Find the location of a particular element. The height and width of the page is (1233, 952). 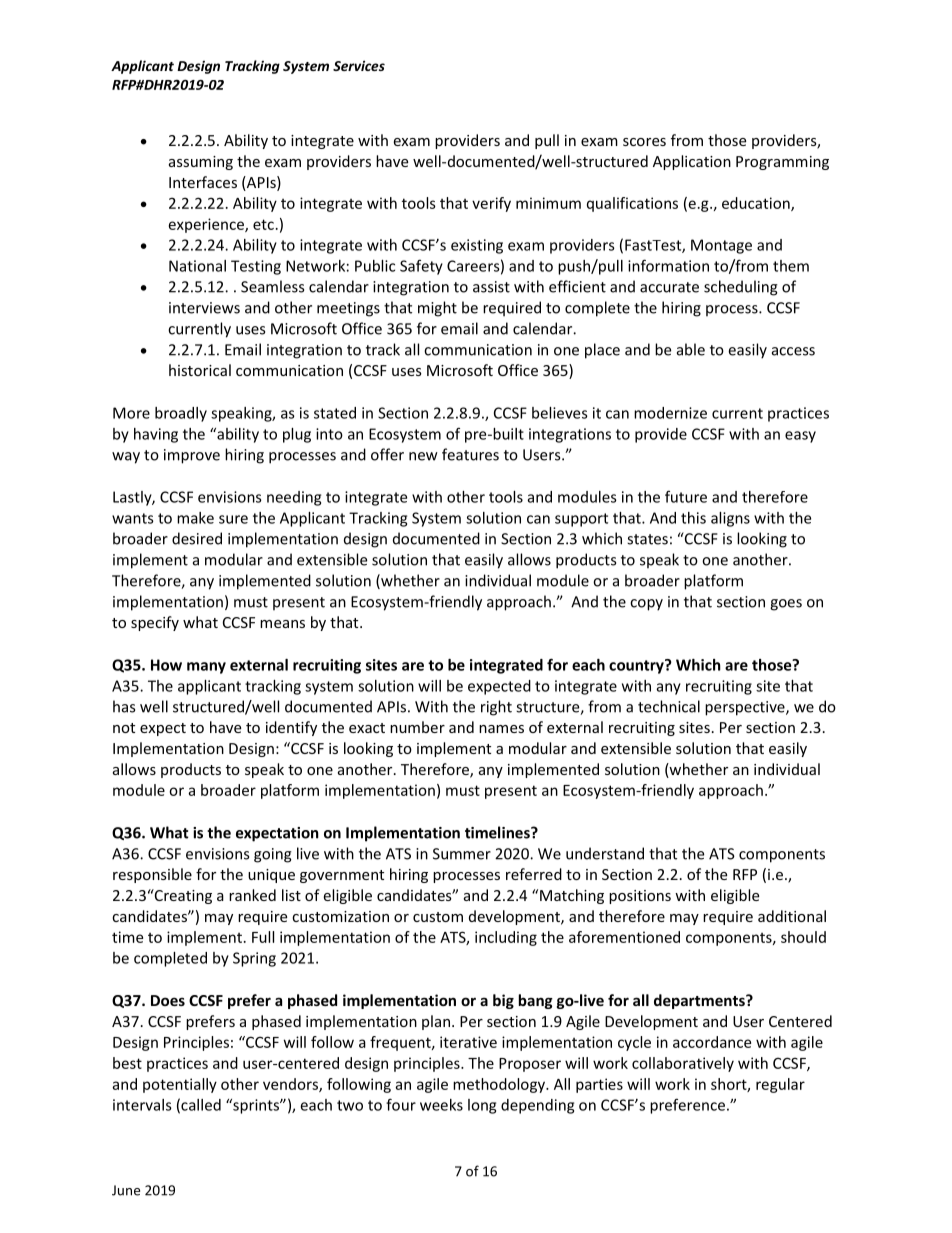

long is located at coordinates (482, 1106).
